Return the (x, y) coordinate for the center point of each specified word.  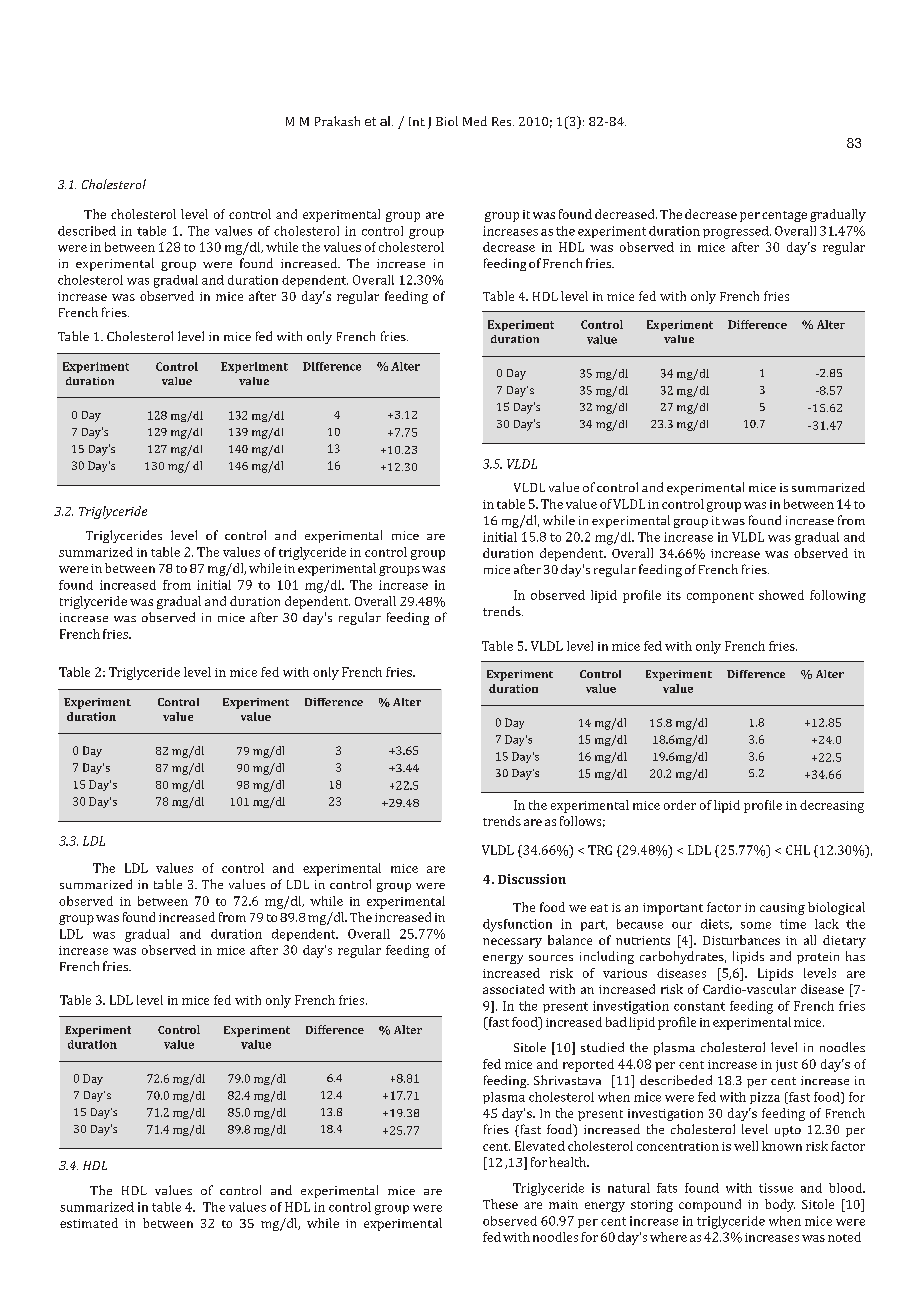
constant (699, 1006)
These (500, 1204)
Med (475, 121)
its (674, 595)
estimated (89, 1223)
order (680, 805)
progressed (737, 232)
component (720, 597)
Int (417, 121)
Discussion (532, 879)
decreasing (832, 806)
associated (513, 989)
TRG (600, 850)
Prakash (337, 121)
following (838, 596)
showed (781, 595)
